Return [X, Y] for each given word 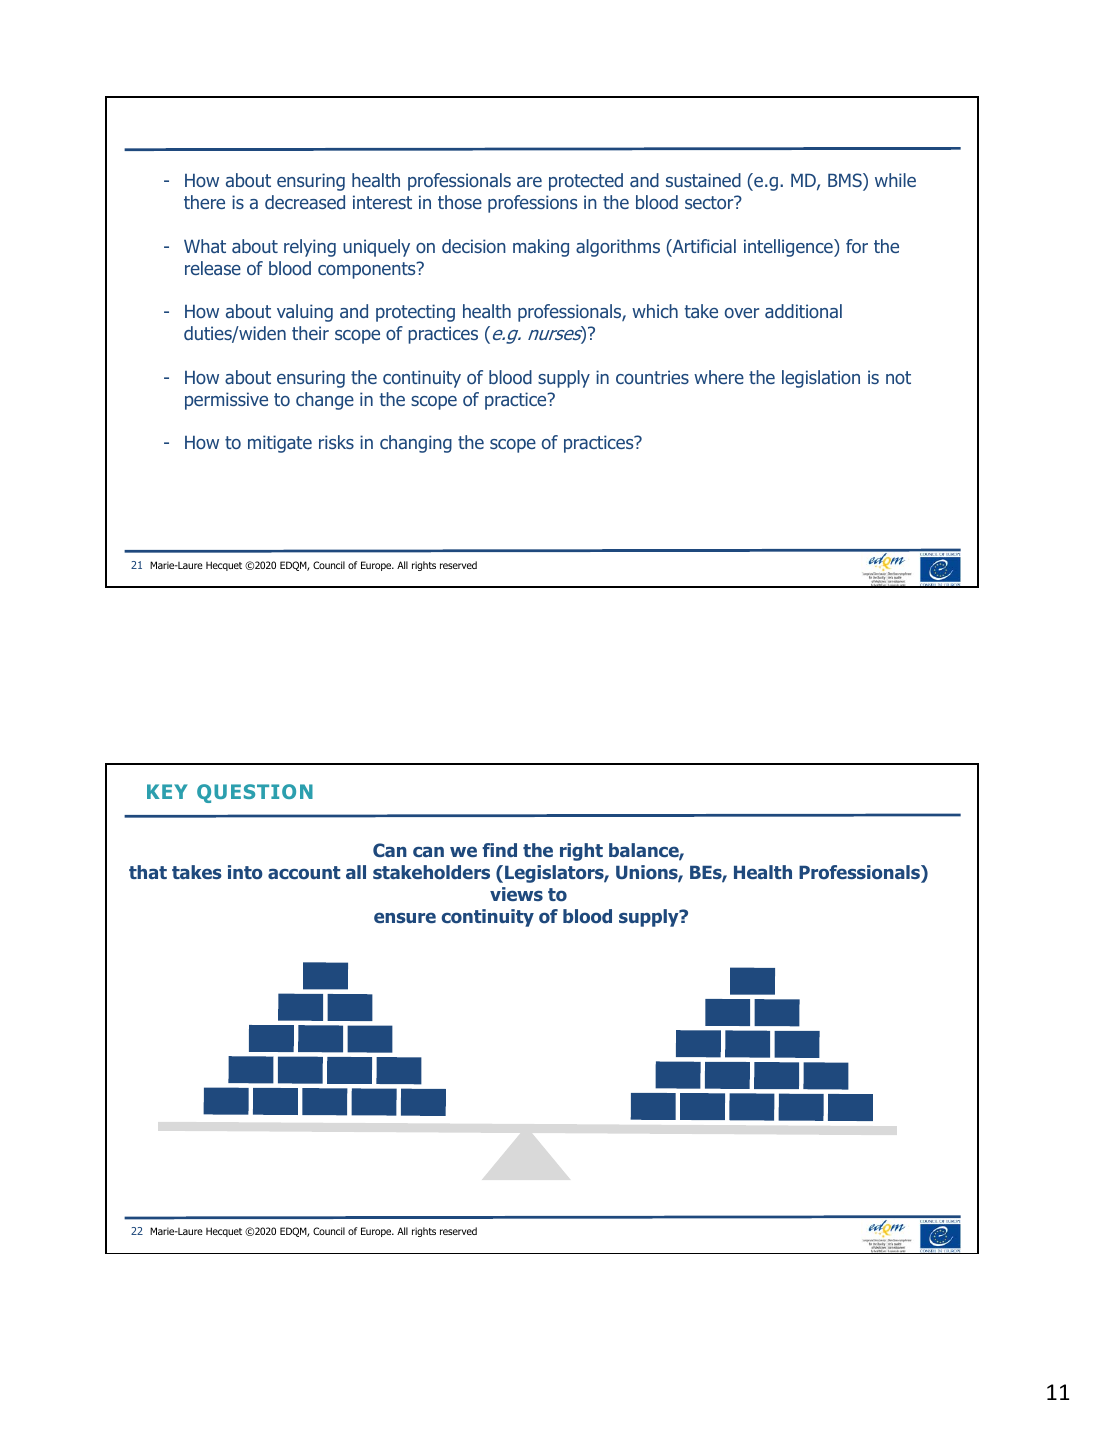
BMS [846, 181]
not [898, 377]
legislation [821, 379]
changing [416, 444]
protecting [415, 313]
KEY [167, 791]
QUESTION [255, 793]
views [516, 894]
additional [803, 311]
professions [532, 204]
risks [336, 442]
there [204, 202]
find [499, 850]
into [245, 872]
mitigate [280, 444]
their [310, 333]
